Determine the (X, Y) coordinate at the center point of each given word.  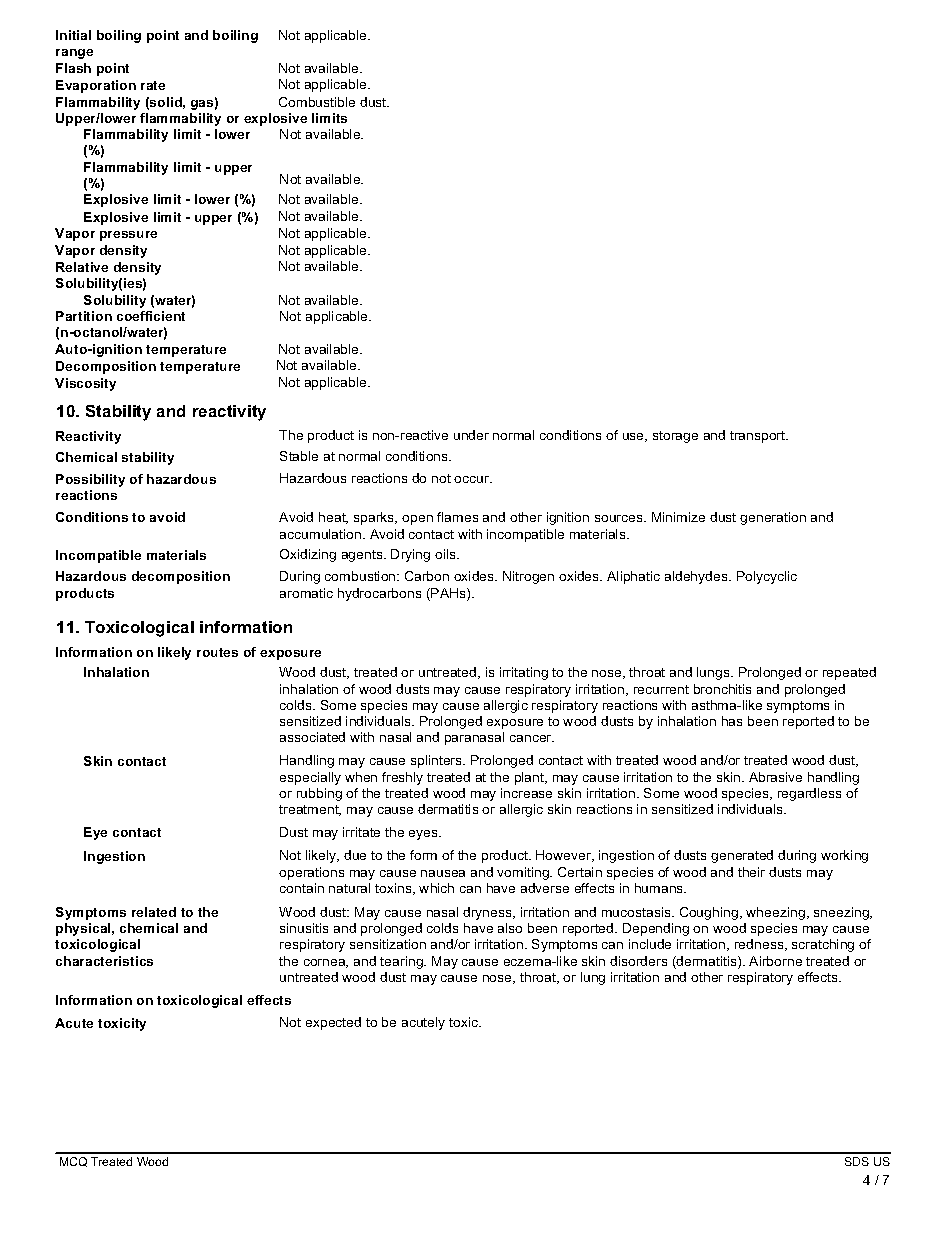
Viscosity (85, 384)
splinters (438, 761)
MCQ (73, 1162)
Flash (73, 68)
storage (675, 437)
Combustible (317, 102)
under (471, 435)
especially (310, 778)
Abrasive (775, 777)
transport (759, 437)
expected (333, 1023)
